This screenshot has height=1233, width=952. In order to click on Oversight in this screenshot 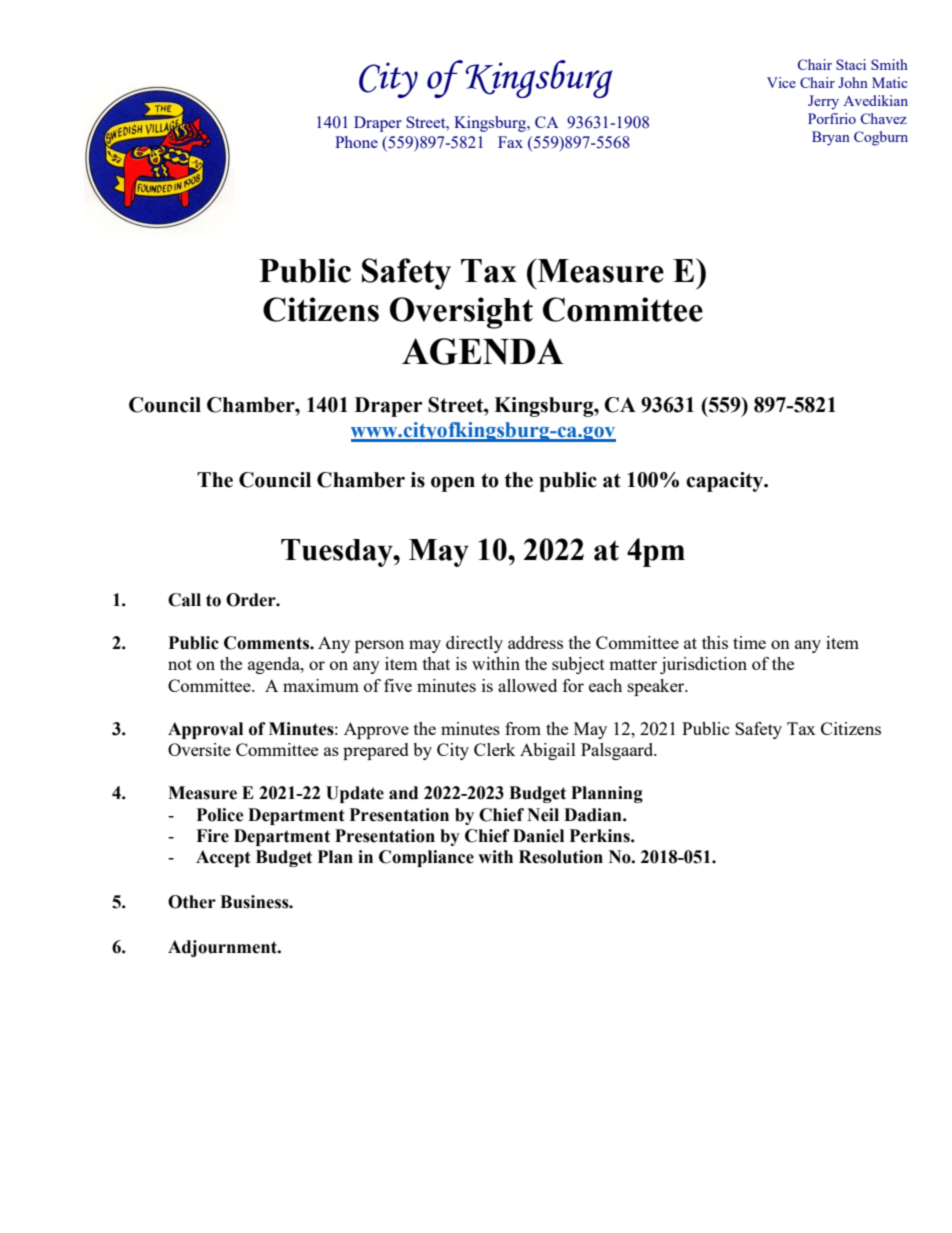, I will do `click(461, 313)`.
